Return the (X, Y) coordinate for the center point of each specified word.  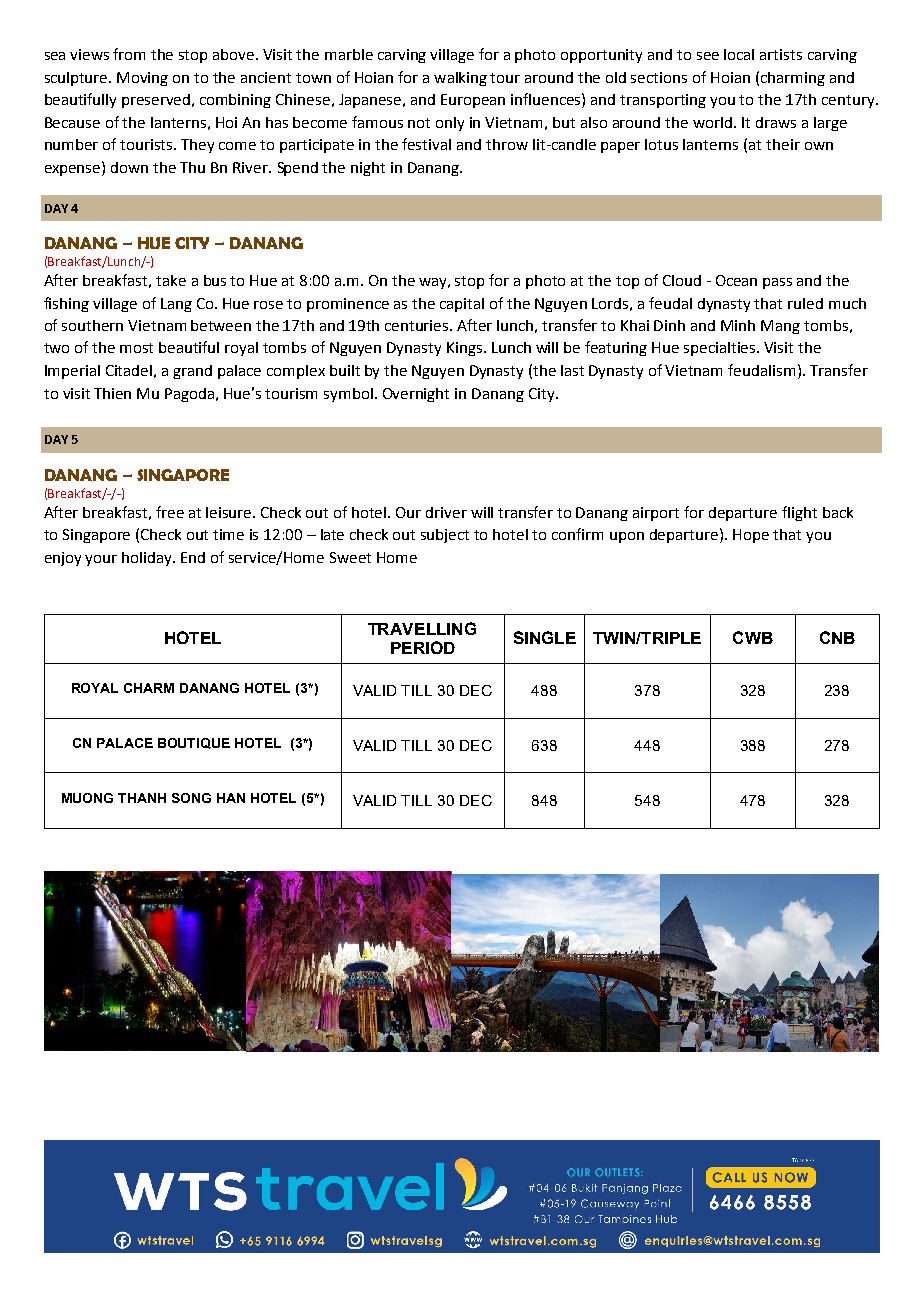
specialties (721, 349)
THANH (142, 798)
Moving (142, 79)
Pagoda (191, 395)
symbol (348, 395)
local (739, 54)
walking (460, 79)
